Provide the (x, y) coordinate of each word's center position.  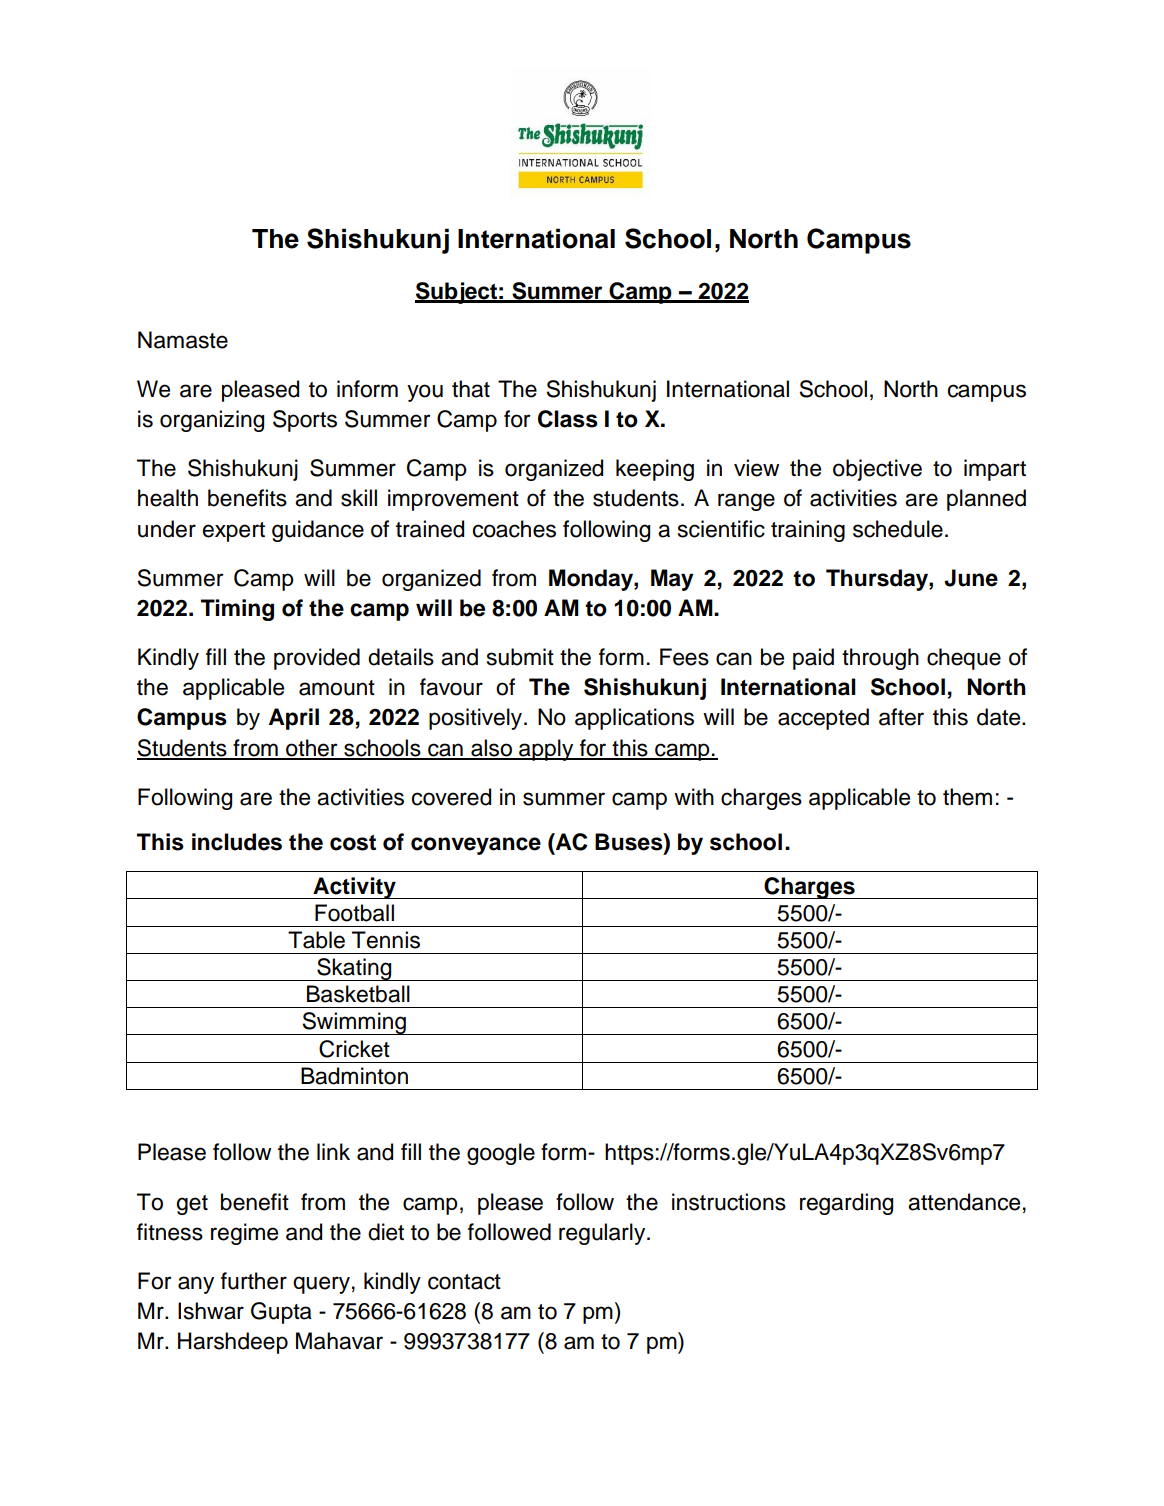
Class (568, 419)
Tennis (386, 940)
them (967, 797)
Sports (305, 421)
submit (520, 657)
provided (317, 659)
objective (877, 470)
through (880, 659)
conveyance (476, 846)
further (254, 1281)
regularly (603, 1234)
